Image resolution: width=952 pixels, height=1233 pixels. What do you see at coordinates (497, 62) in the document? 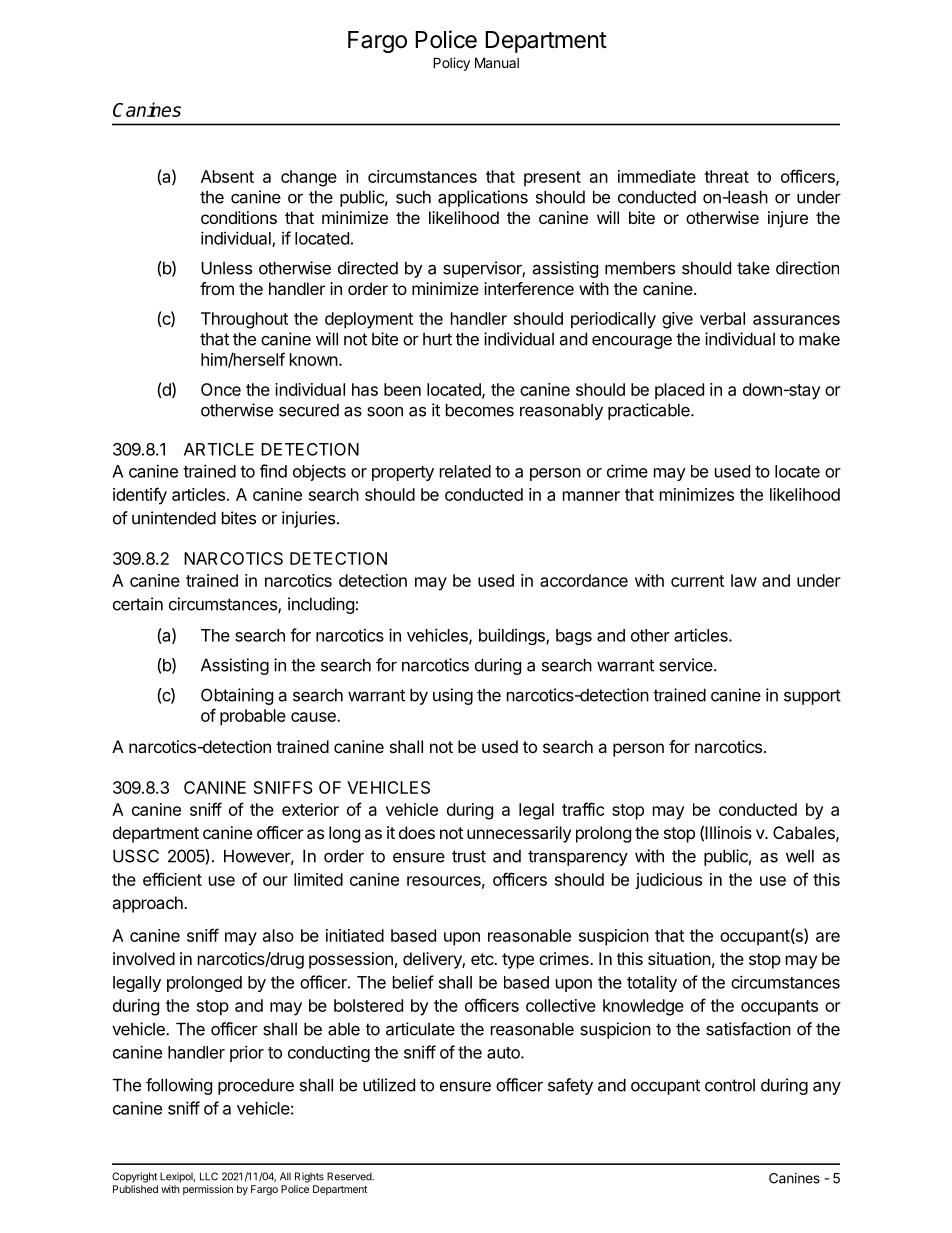
I see `Manual` at bounding box center [497, 62].
